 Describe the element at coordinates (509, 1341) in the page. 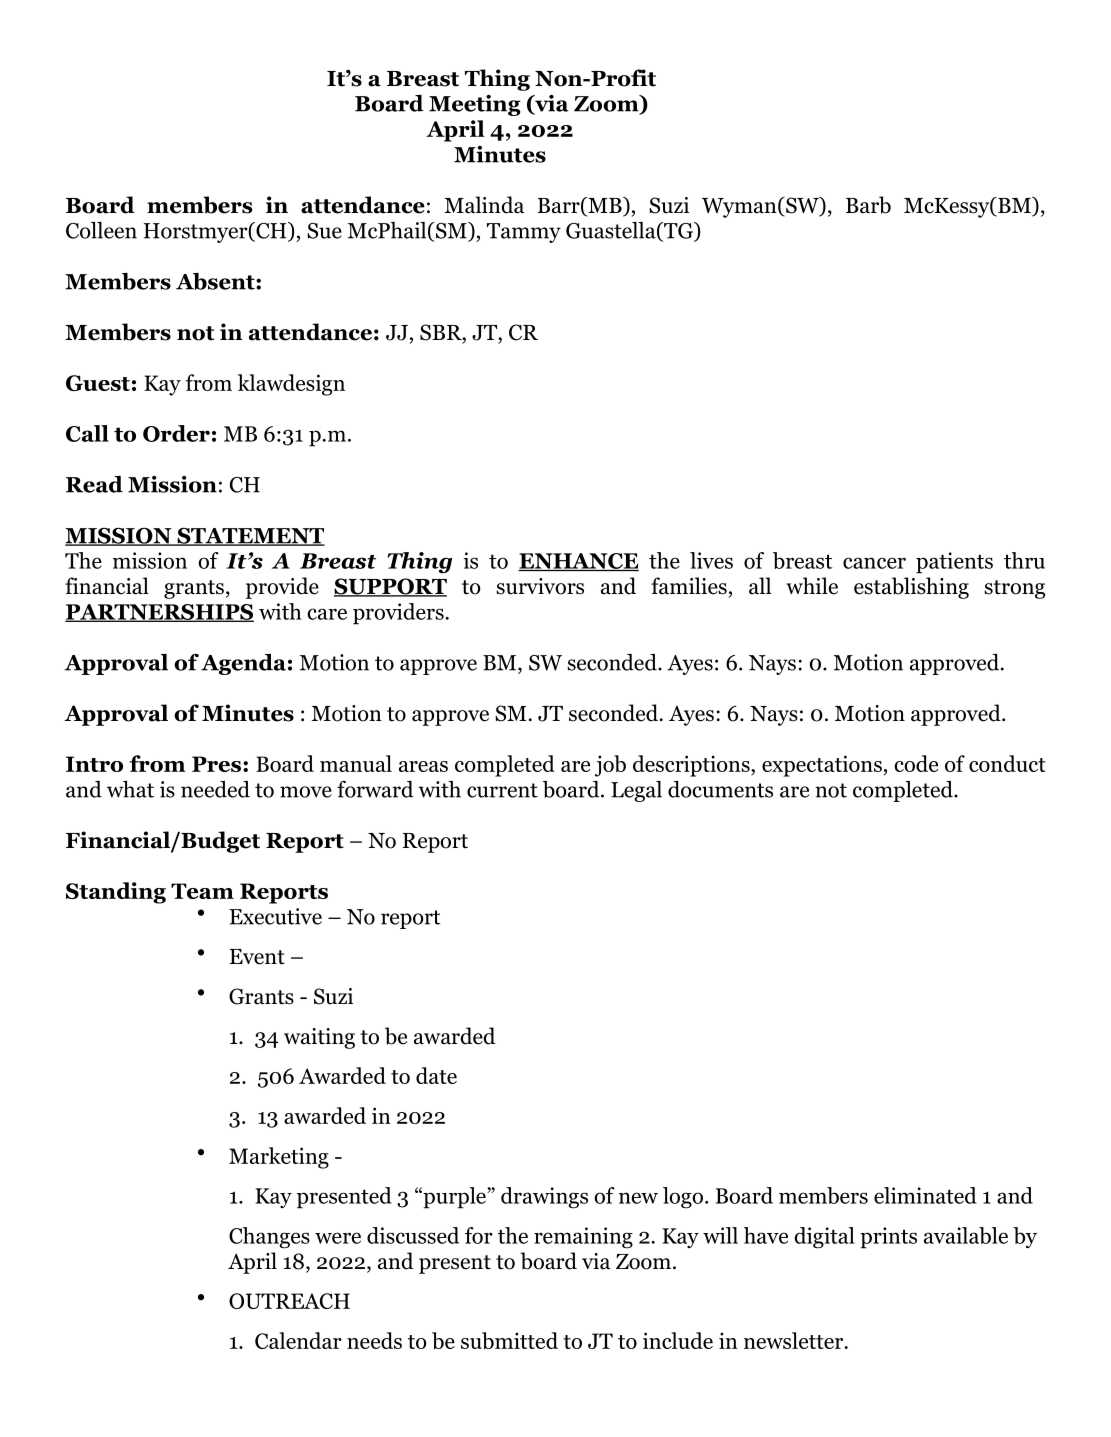

I see `submitted` at that location.
